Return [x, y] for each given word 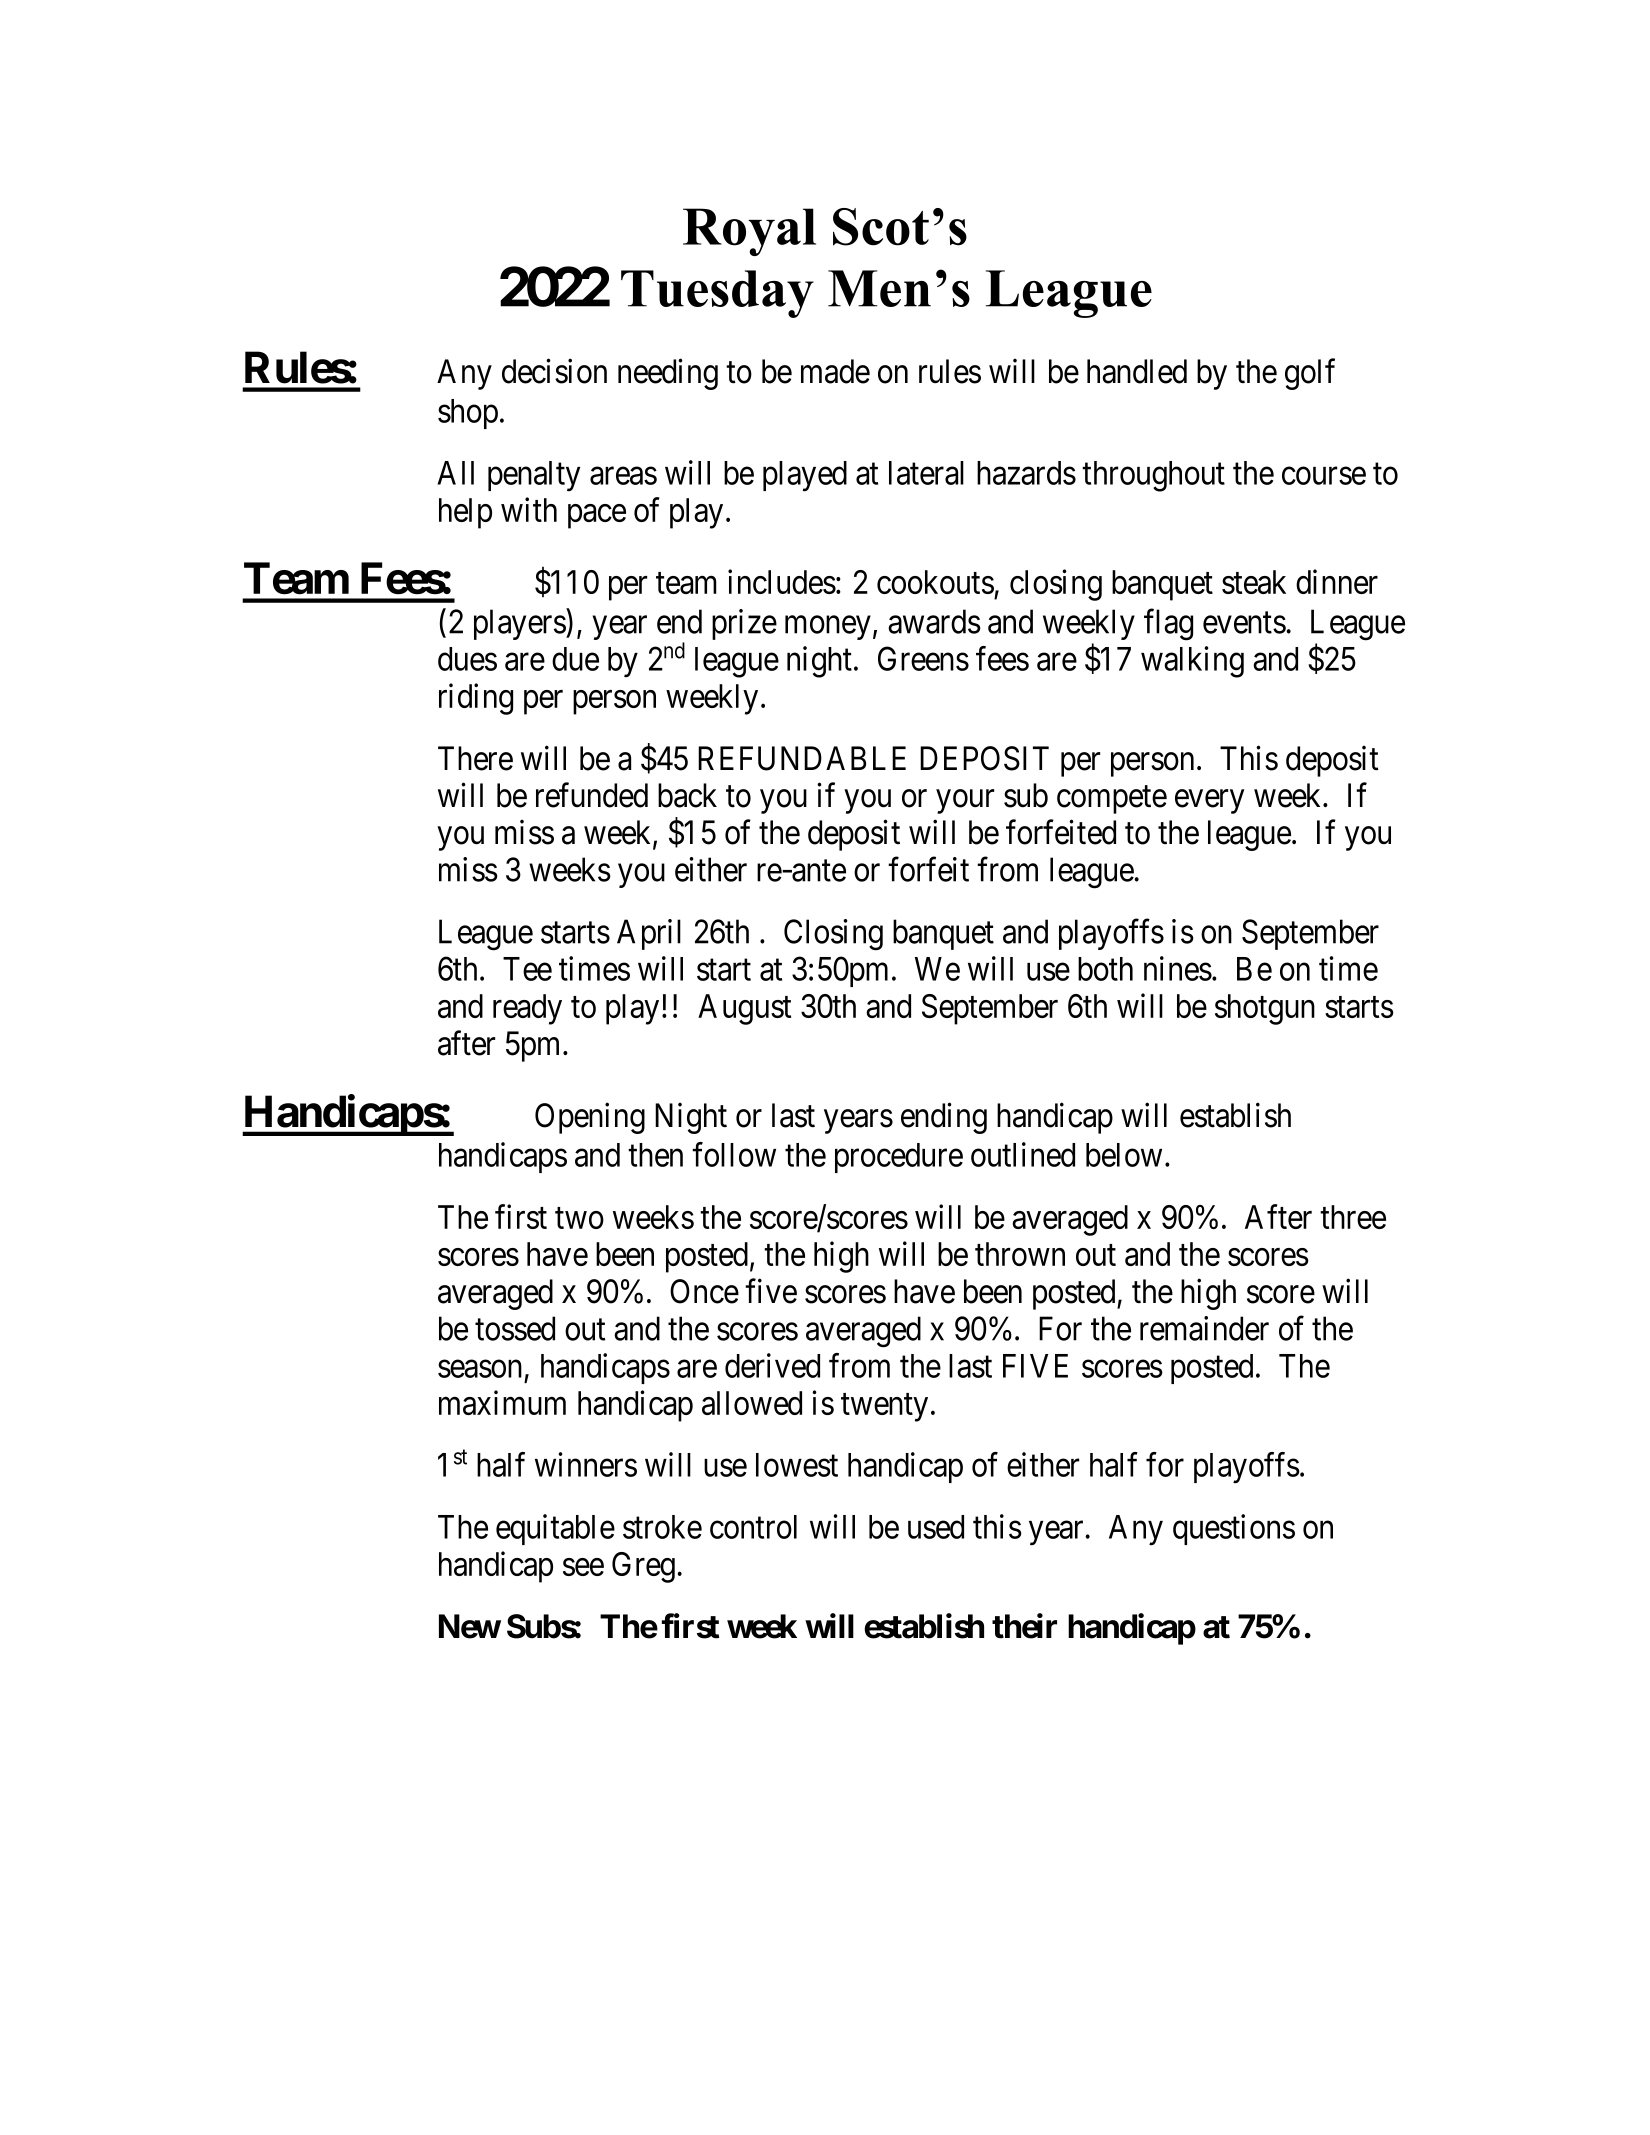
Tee [527, 969]
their [1024, 1626]
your [965, 802]
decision [554, 371]
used [936, 1527]
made [835, 371]
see [583, 1567]
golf [1310, 374]
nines [1178, 968]
